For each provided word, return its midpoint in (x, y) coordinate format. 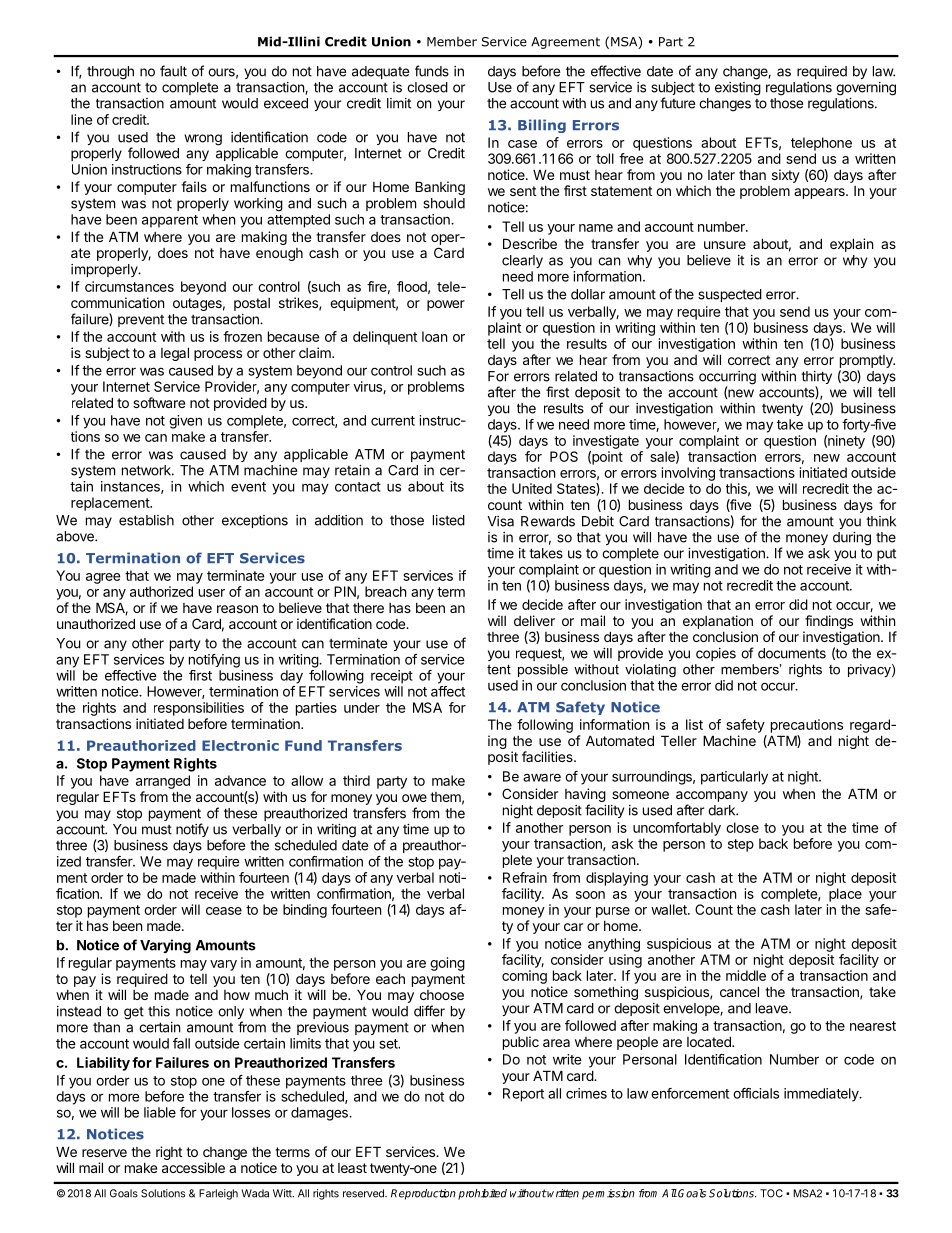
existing (738, 89)
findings (829, 622)
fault (173, 71)
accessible (193, 1167)
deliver (534, 620)
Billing (542, 126)
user (212, 593)
